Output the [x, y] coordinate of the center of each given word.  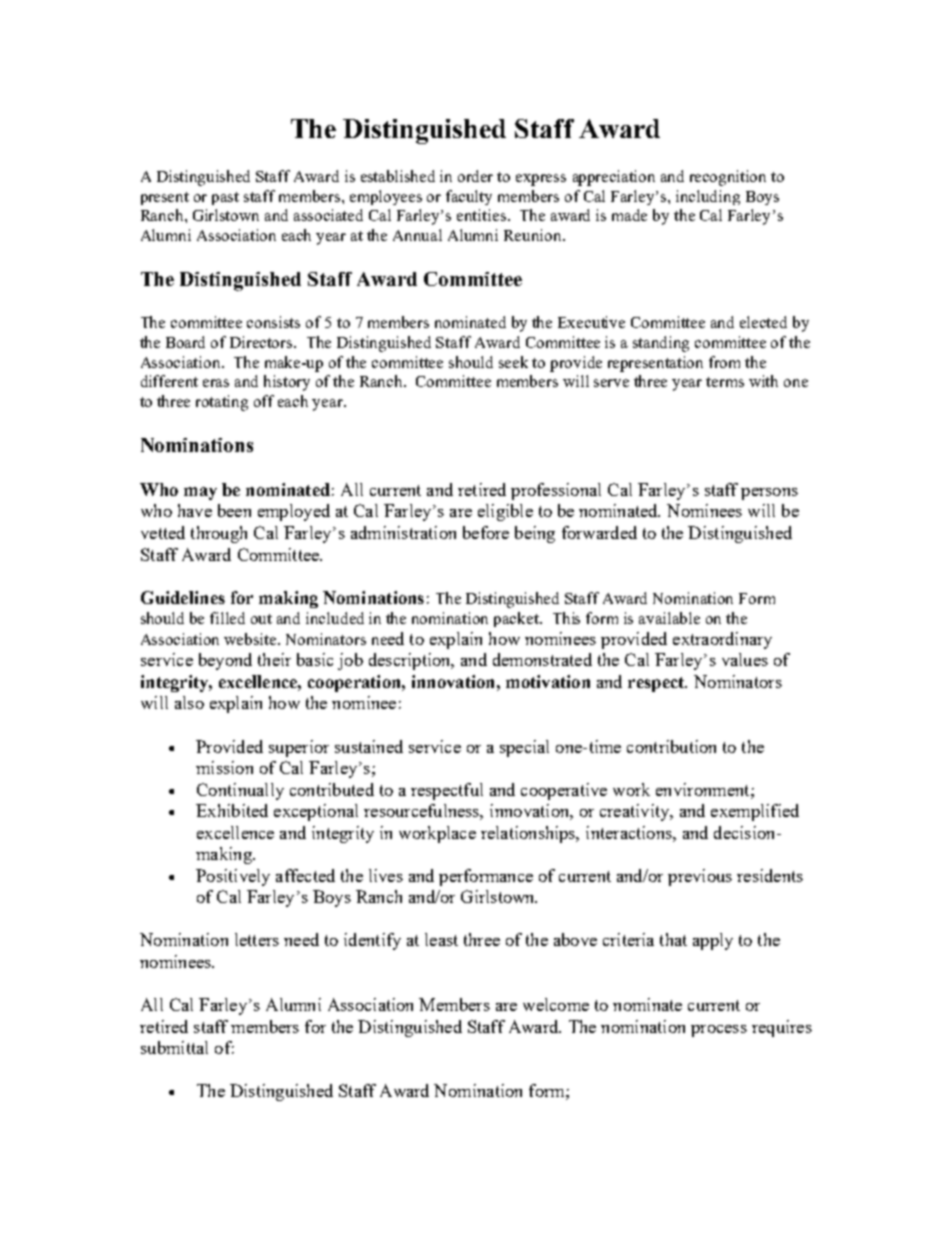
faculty [469, 197]
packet [517, 619]
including [708, 197]
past [225, 198]
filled [227, 618]
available [669, 618]
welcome [556, 1004]
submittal [174, 1047]
